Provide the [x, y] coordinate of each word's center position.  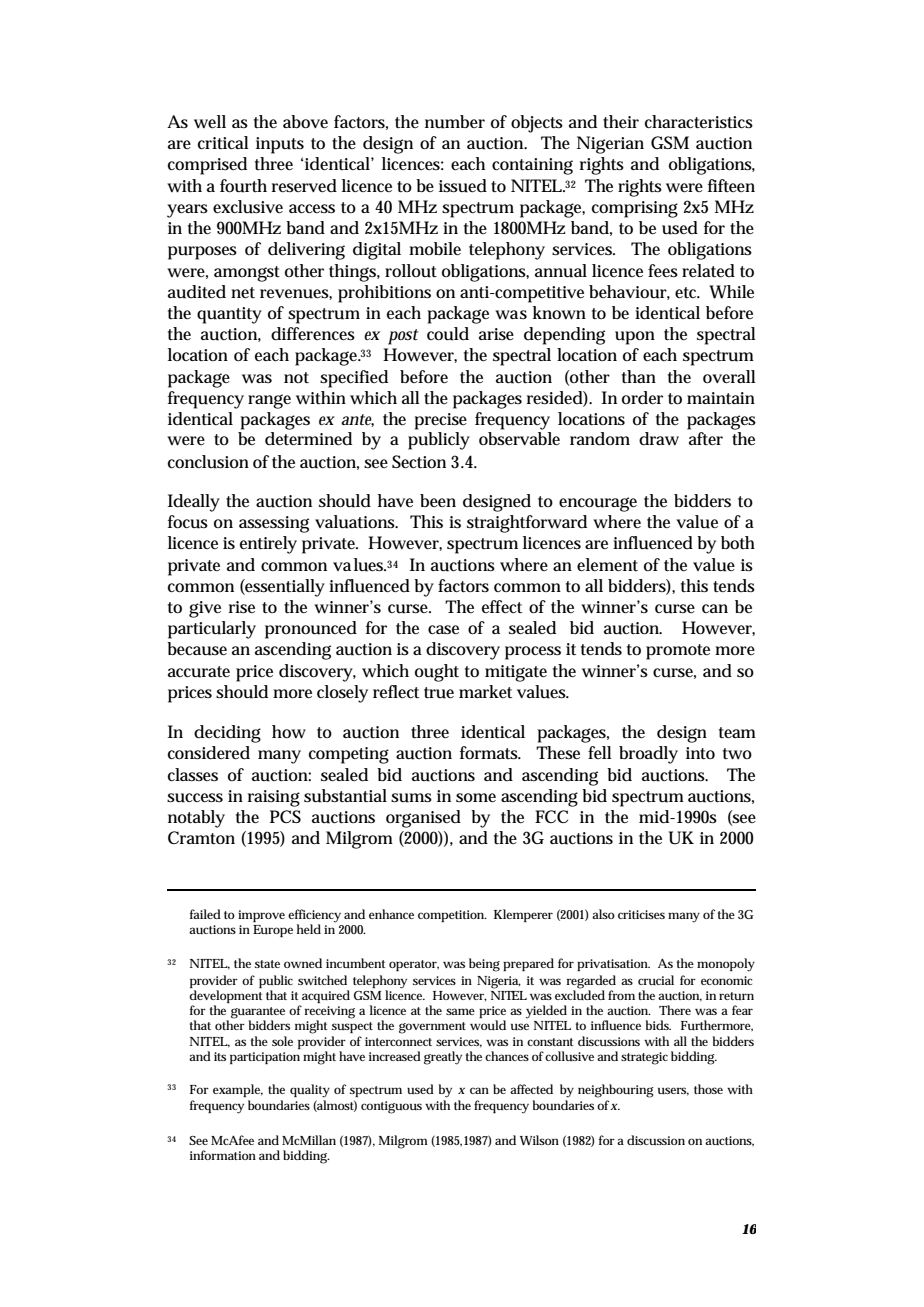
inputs [280, 145]
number [455, 122]
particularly [212, 630]
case [443, 630]
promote [678, 652]
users [673, 1091]
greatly [443, 1058]
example [238, 1090]
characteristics [699, 122]
